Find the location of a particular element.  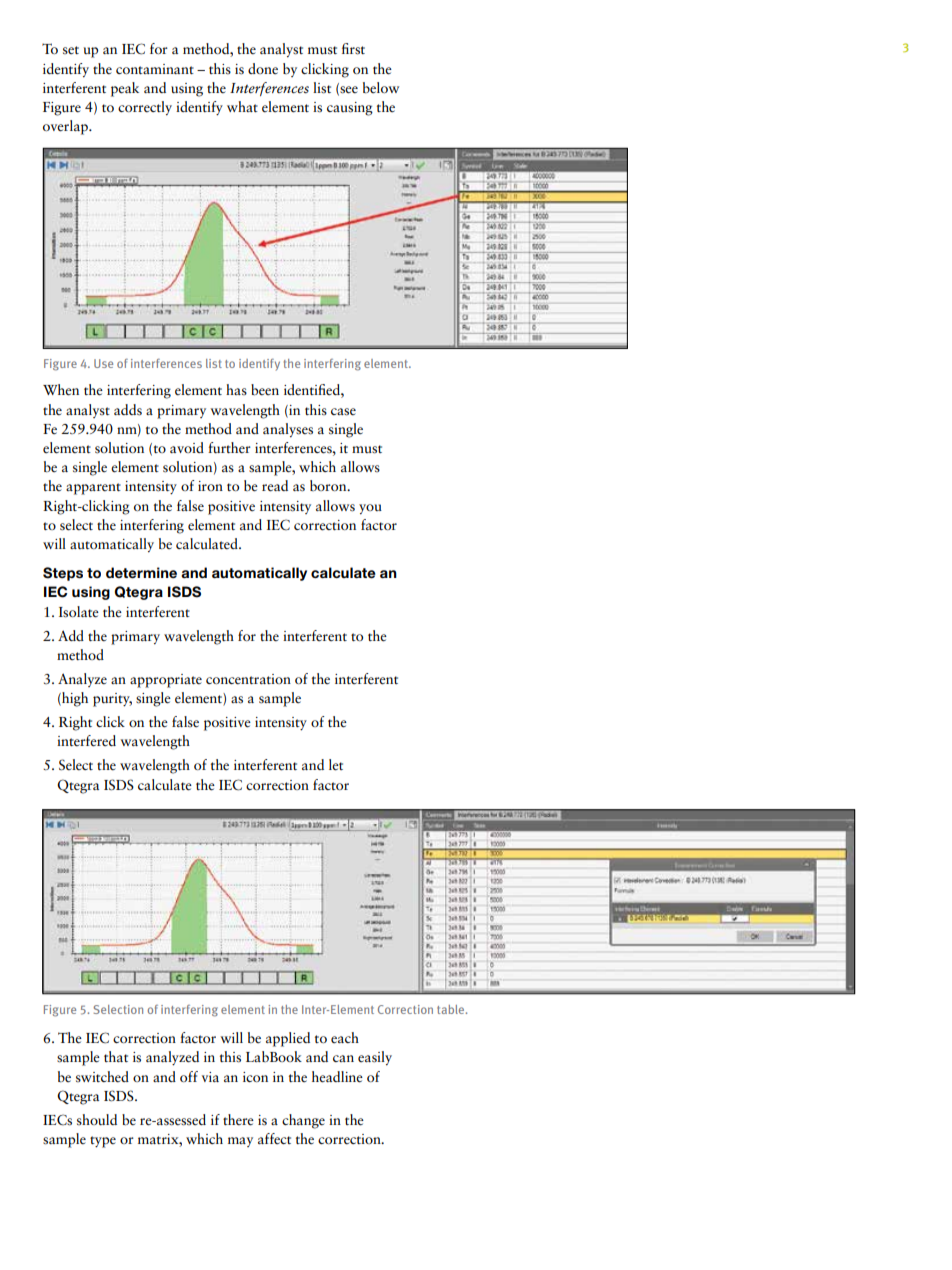

done is located at coordinates (263, 68).
